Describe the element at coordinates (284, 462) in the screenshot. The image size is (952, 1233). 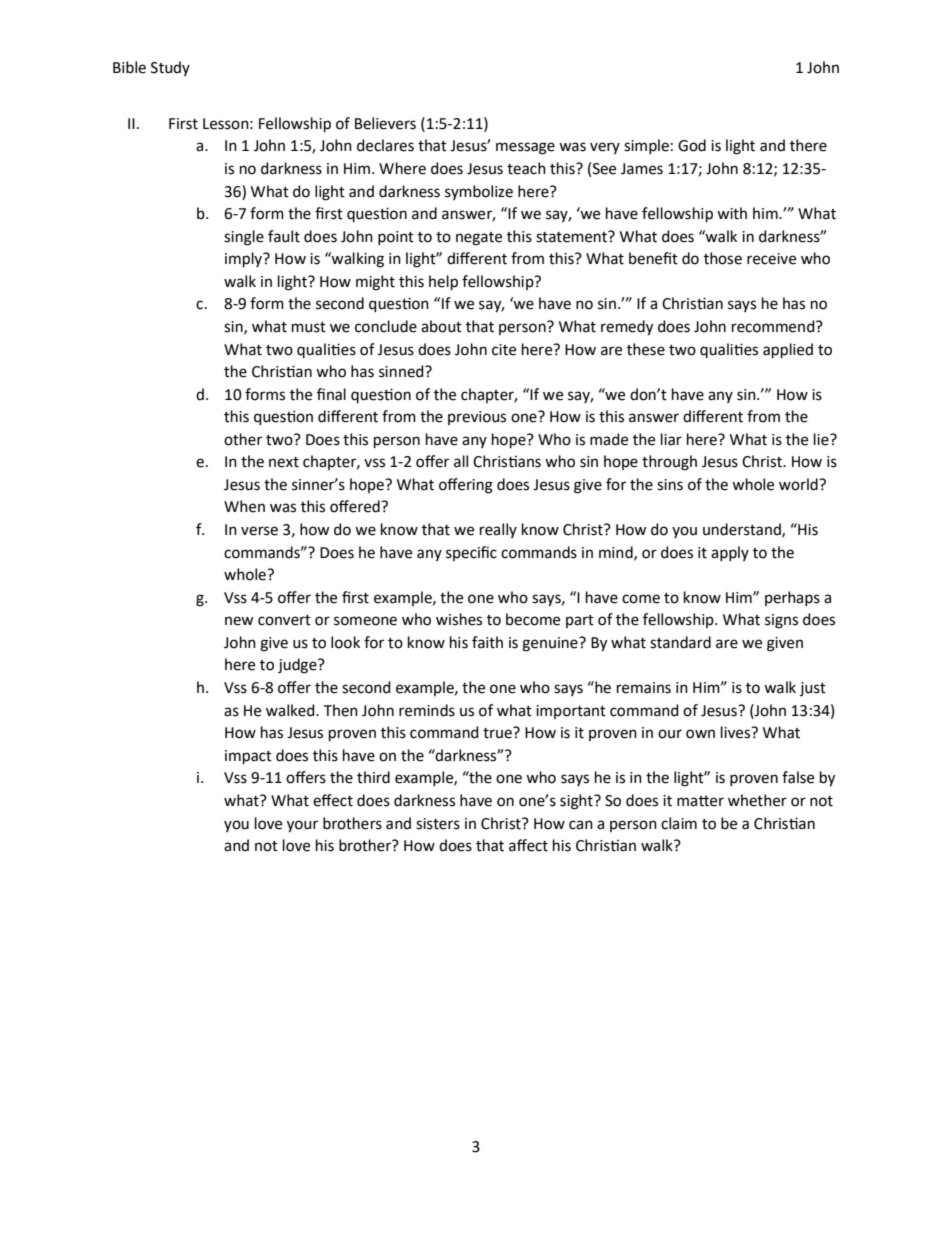
I see `next` at that location.
